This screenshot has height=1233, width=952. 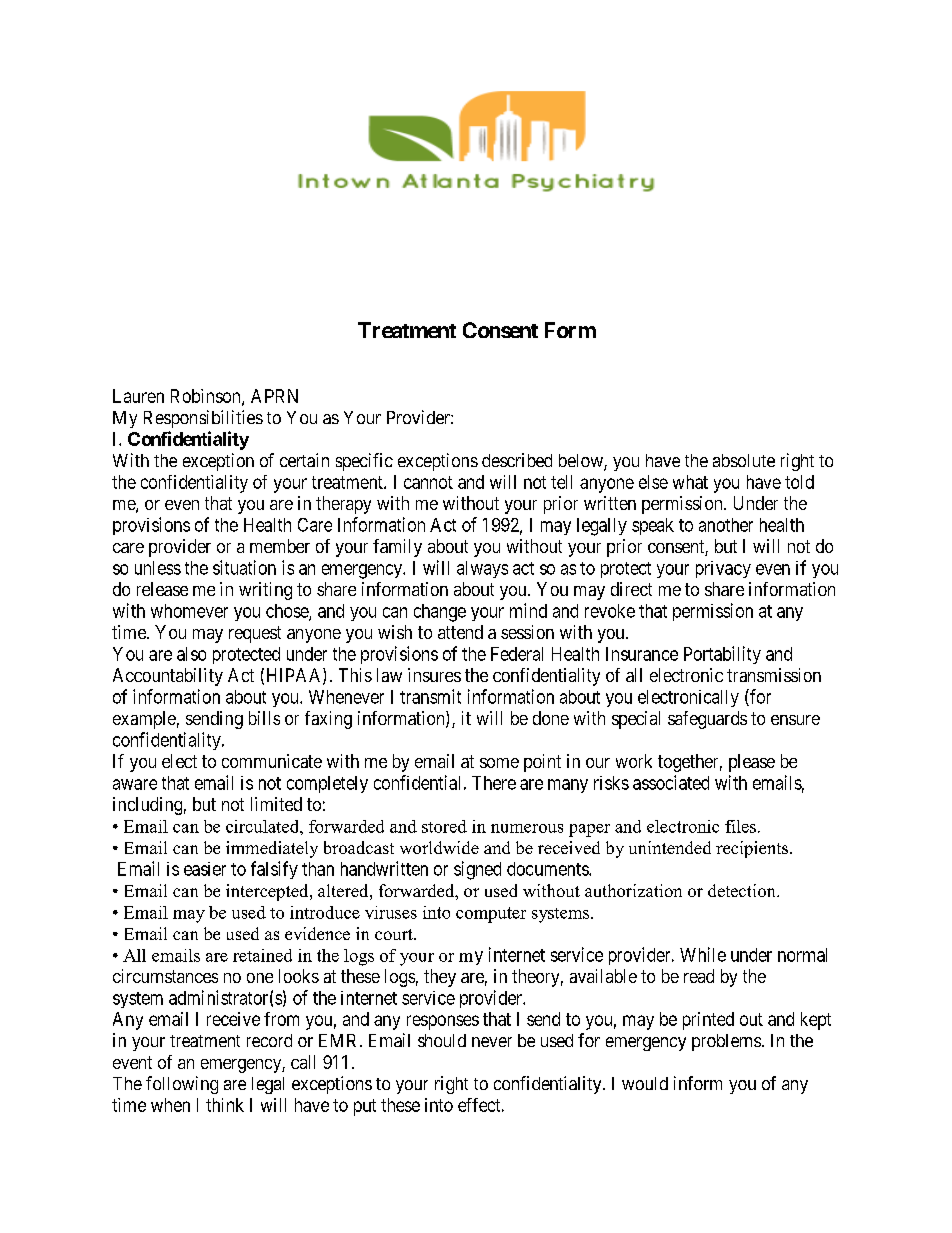 I want to click on should, so click(x=442, y=1040).
